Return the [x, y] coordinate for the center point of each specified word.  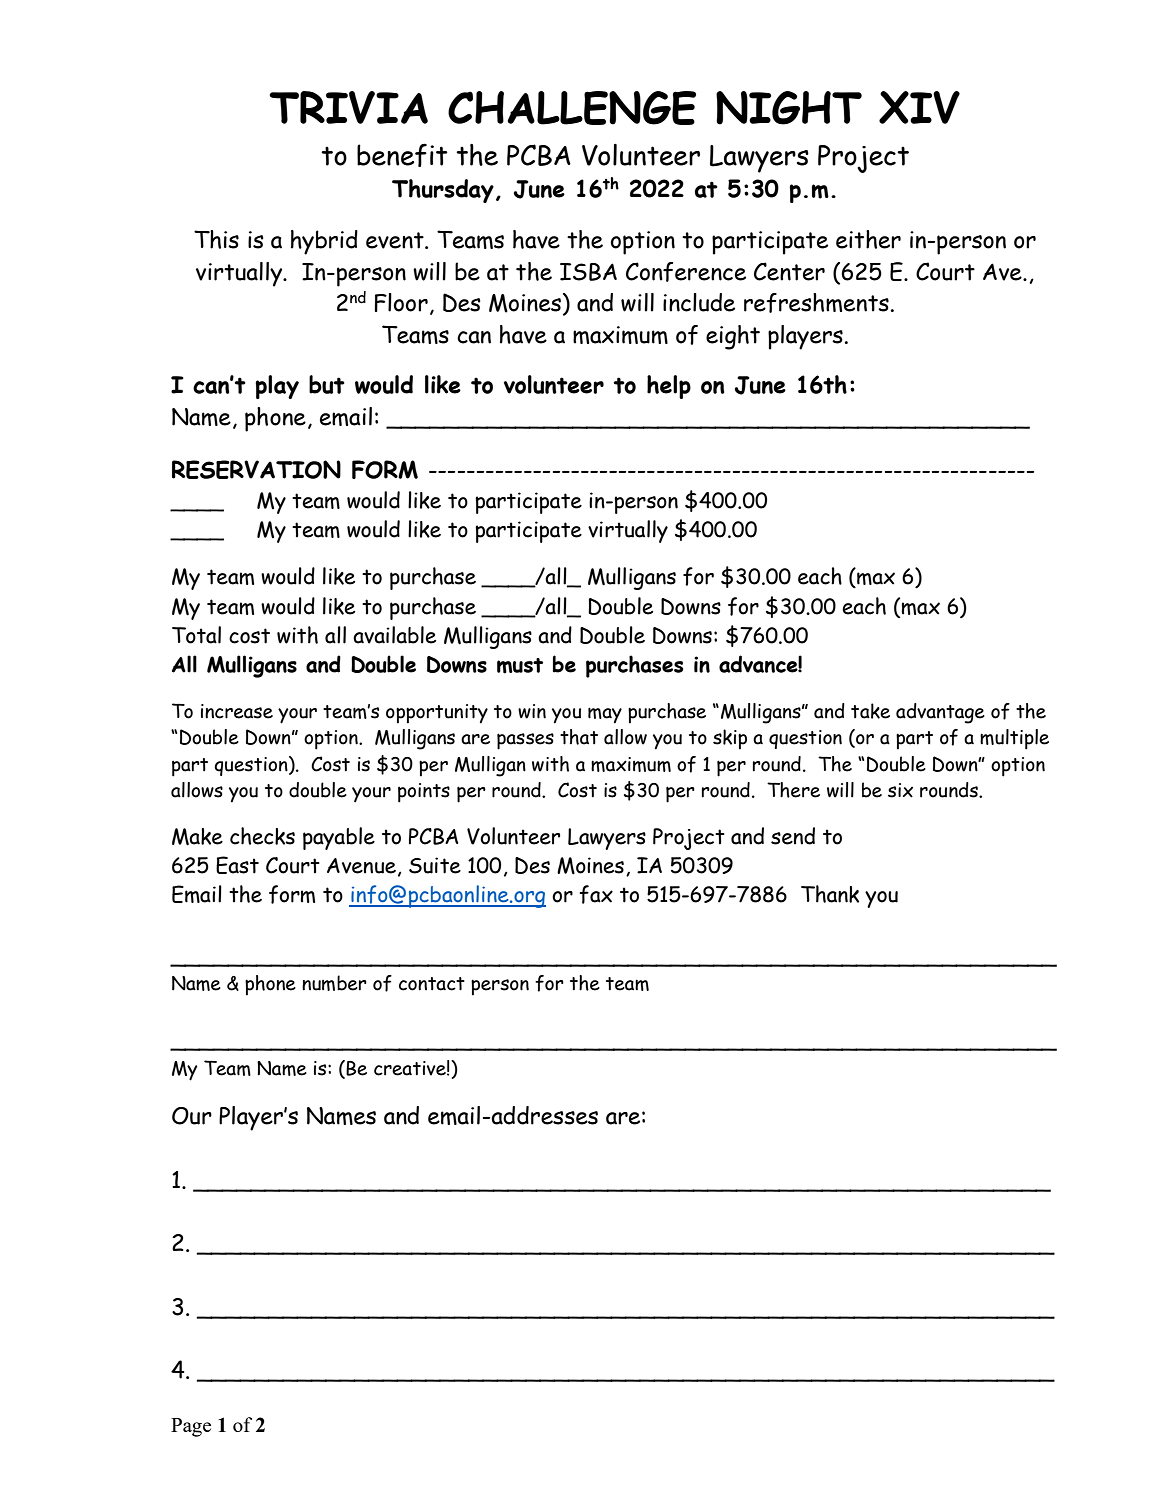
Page [191, 1427]
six [900, 790]
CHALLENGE [572, 108]
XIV [919, 107]
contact [432, 984]
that [579, 737]
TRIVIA [348, 107]
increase [237, 711]
